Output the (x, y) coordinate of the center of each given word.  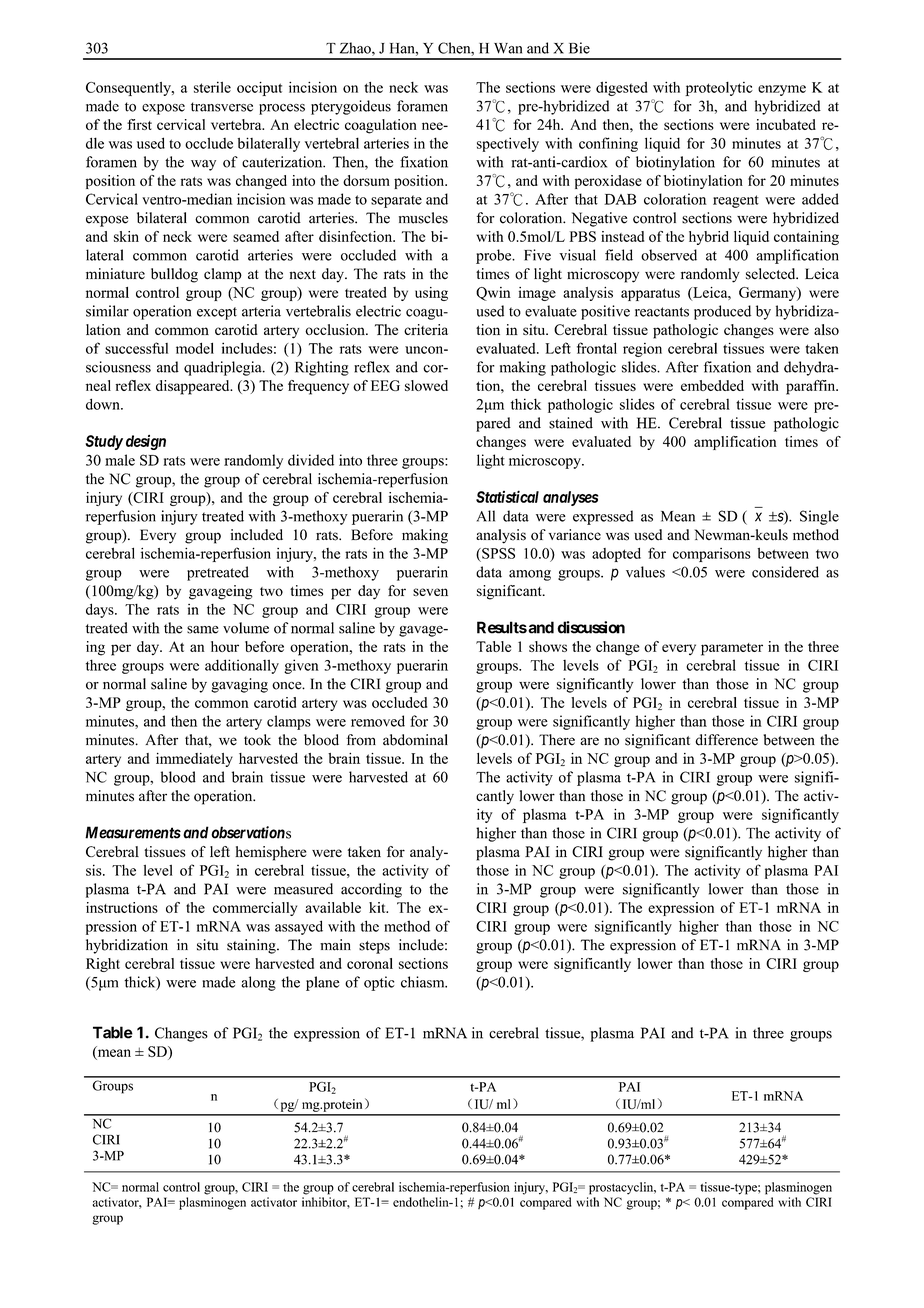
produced (722, 312)
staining (252, 946)
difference (726, 740)
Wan (508, 48)
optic (379, 983)
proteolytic (719, 89)
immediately (194, 760)
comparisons (712, 555)
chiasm (424, 982)
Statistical (507, 496)
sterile (212, 87)
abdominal (415, 740)
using (431, 294)
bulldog (174, 275)
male (120, 460)
